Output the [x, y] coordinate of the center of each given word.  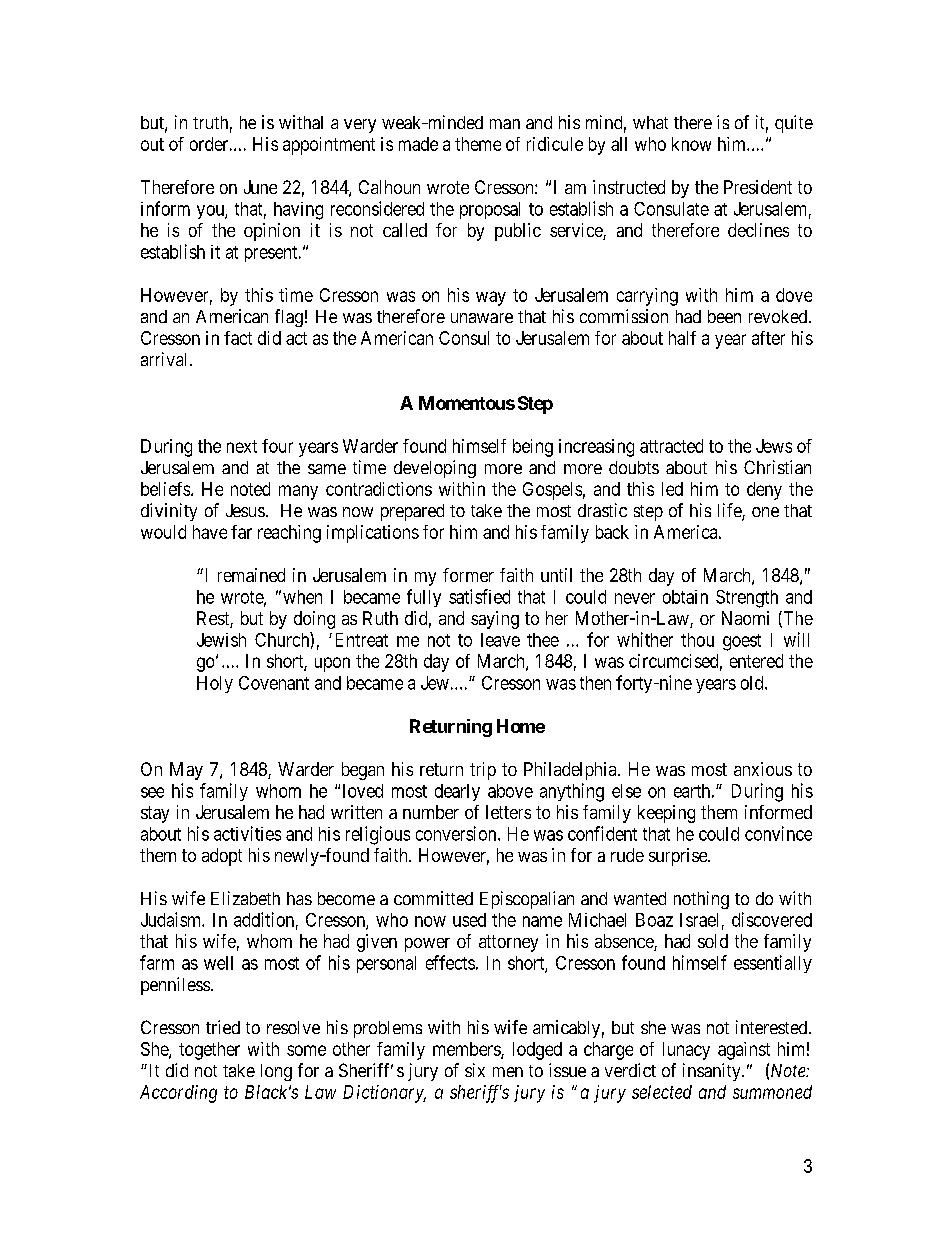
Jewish [221, 640]
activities [247, 833]
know [691, 144]
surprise [679, 857]
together [209, 1051]
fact [238, 338]
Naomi [745, 618]
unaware [482, 318]
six [475, 1070]
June [260, 187]
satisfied [479, 596]
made [418, 144]
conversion [457, 833]
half [682, 338]
